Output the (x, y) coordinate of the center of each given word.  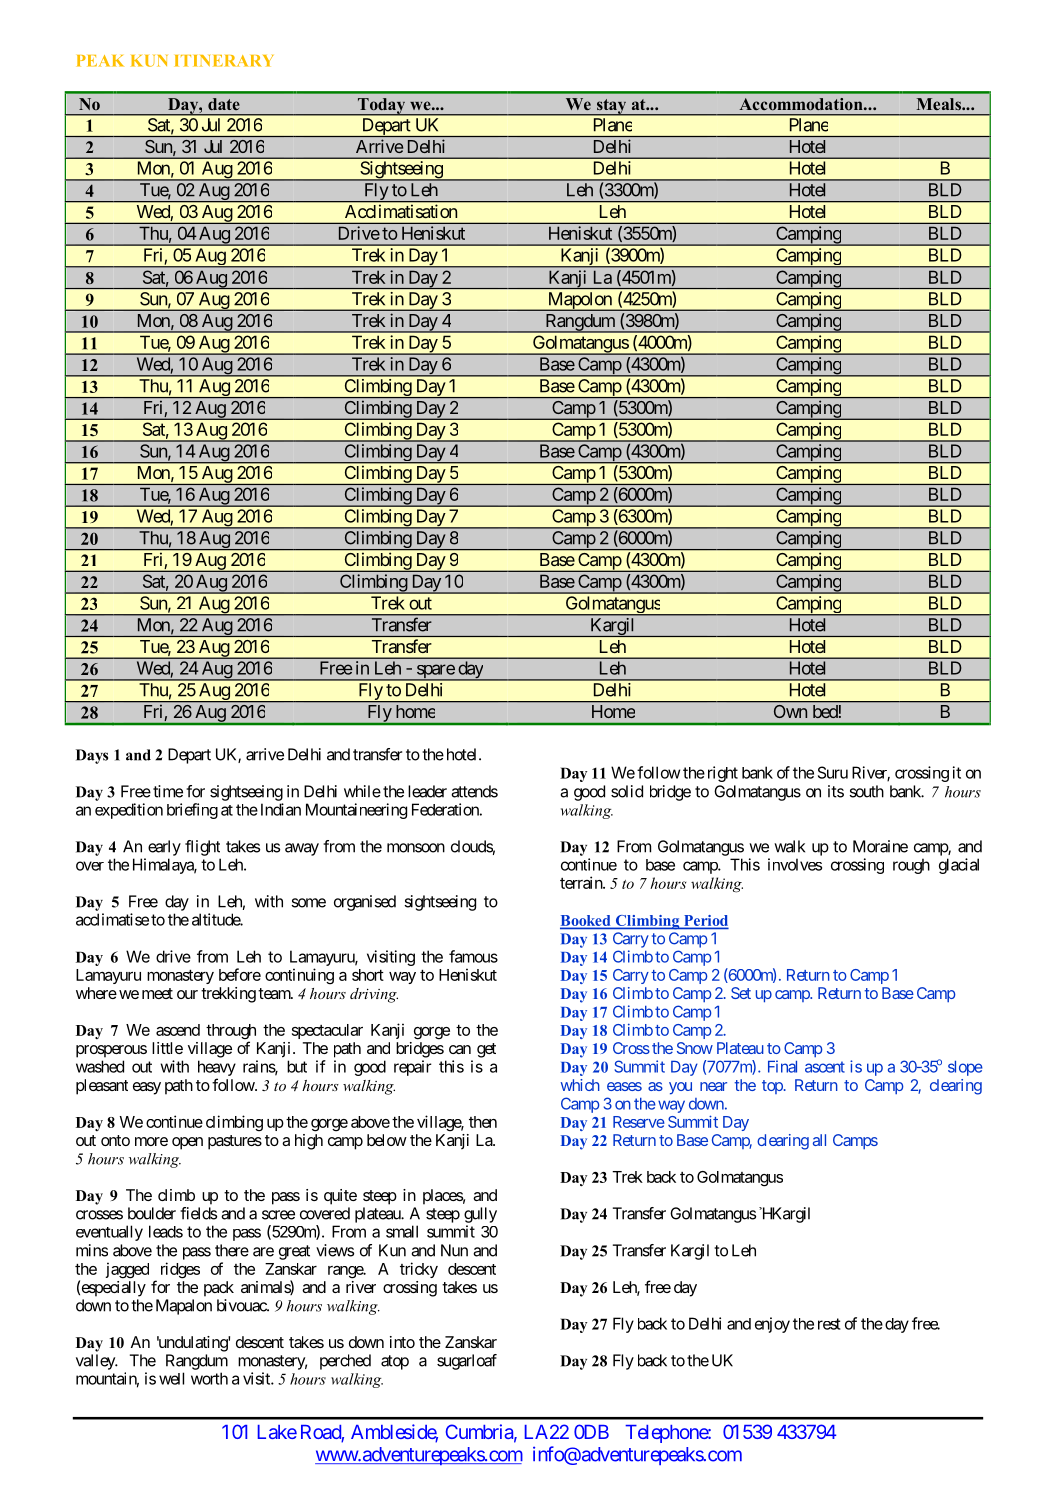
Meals (940, 104)
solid (627, 791)
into (402, 1342)
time (168, 791)
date (224, 104)
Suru (833, 772)
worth (209, 1378)
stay (611, 107)
